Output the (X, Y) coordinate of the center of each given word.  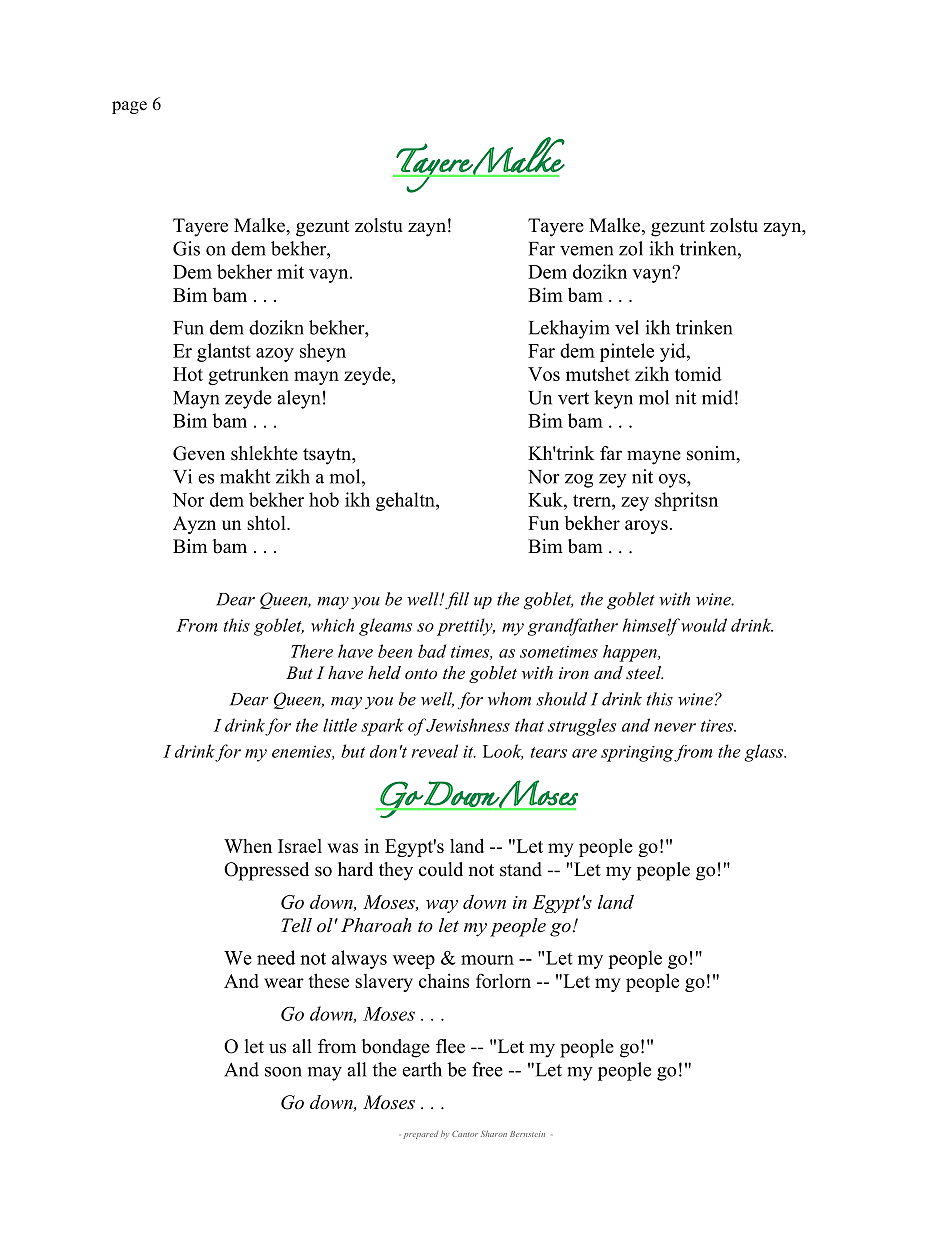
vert (573, 398)
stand (521, 869)
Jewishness (468, 725)
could (441, 869)
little (340, 725)
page (129, 107)
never (675, 727)
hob (324, 499)
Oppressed (266, 871)
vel (627, 327)
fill (457, 601)
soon (283, 1072)
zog (579, 481)
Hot (188, 374)
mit (290, 271)
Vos (544, 374)
